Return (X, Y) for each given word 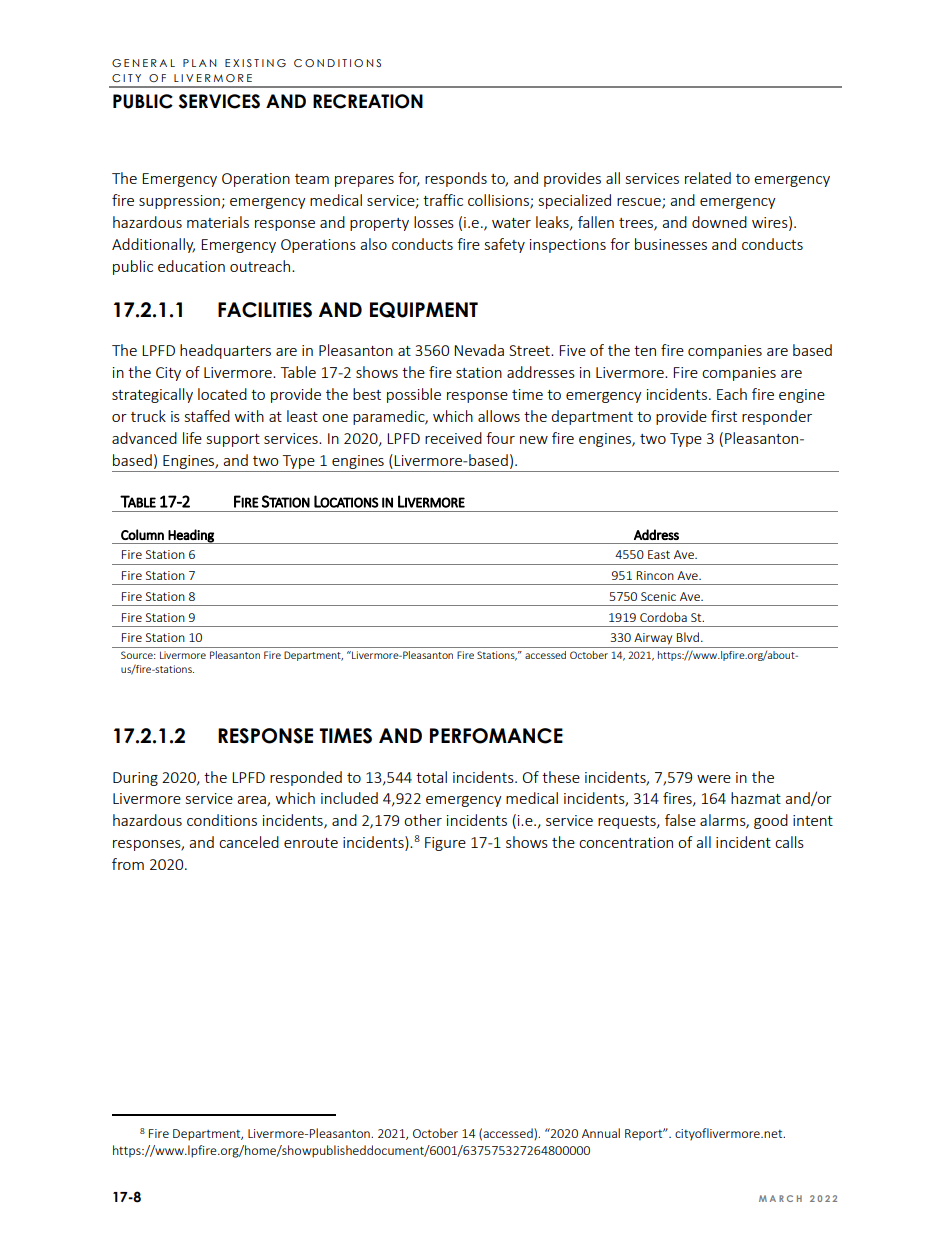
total (431, 777)
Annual (601, 1133)
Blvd (688, 637)
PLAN (199, 63)
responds (456, 179)
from (128, 864)
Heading (191, 536)
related (708, 178)
